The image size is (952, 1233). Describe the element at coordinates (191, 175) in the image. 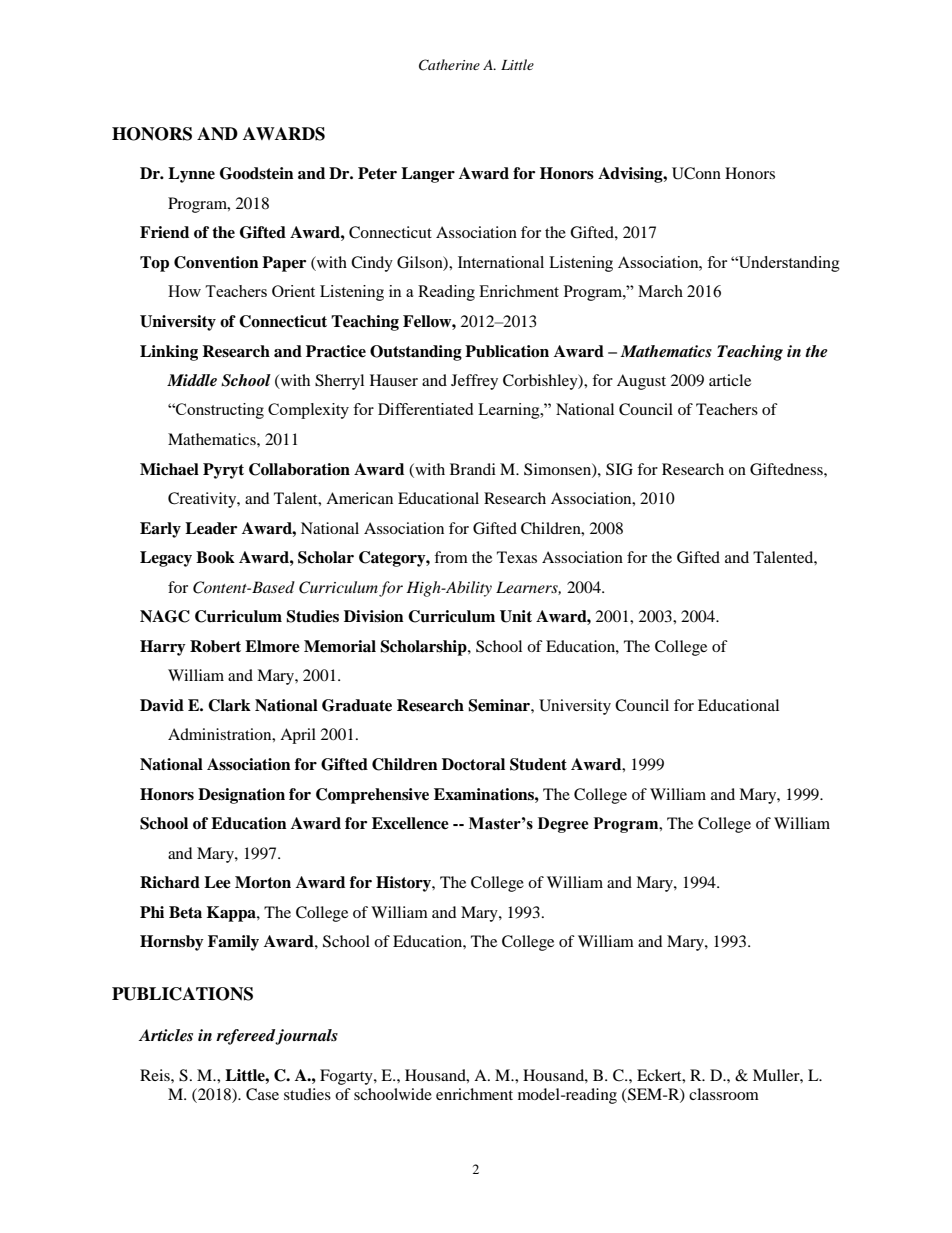

I see `Lynne` at that location.
